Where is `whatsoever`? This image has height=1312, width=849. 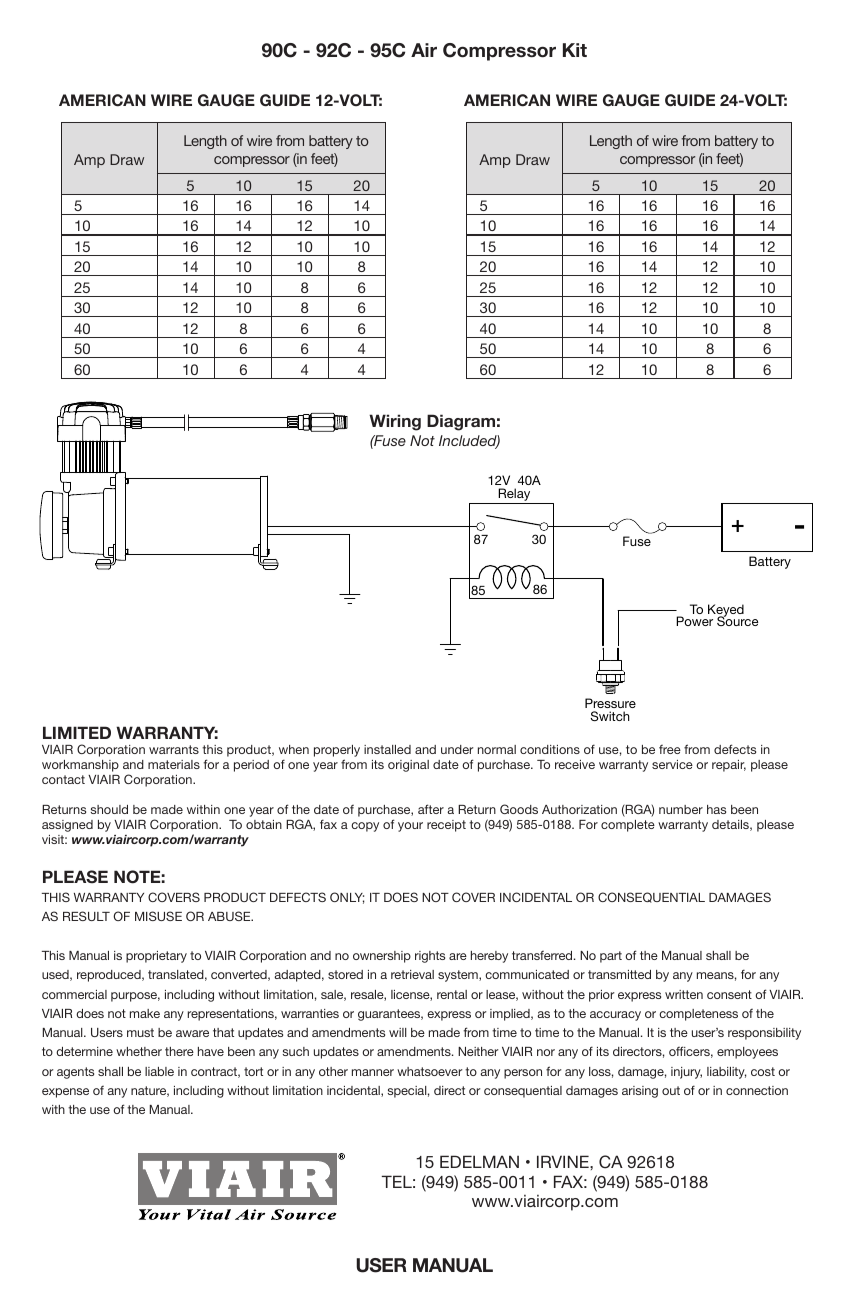
whatsoever is located at coordinates (430, 1071).
